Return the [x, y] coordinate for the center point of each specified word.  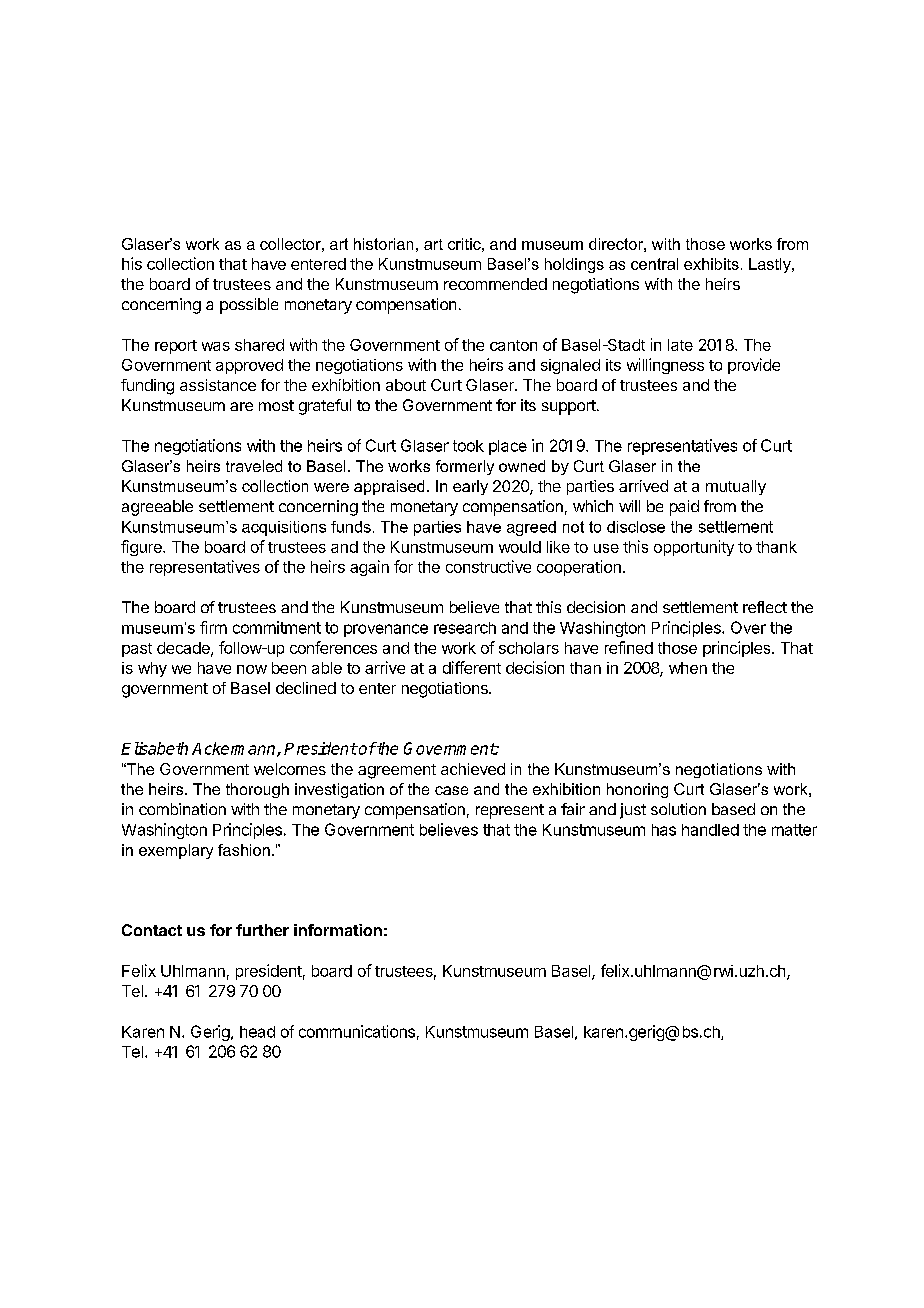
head [257, 1032]
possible [249, 306]
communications [357, 1031]
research [465, 628]
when [688, 668]
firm [213, 627]
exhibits [711, 264]
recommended [495, 284]
